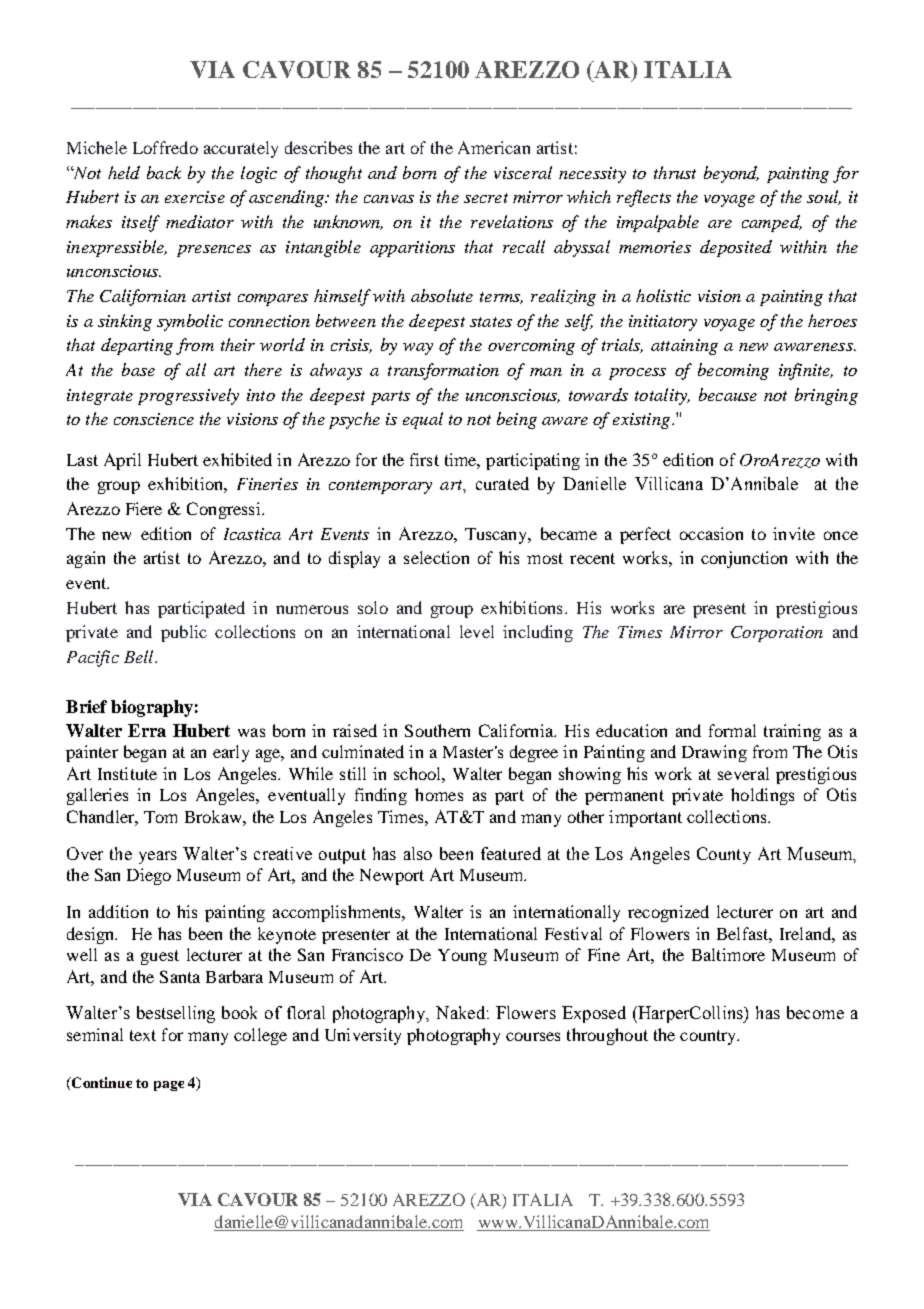 Image resolution: width=924 pixels, height=1309 pixels. Describe the element at coordinates (443, 371) in the screenshot. I see `transformation` at that location.
